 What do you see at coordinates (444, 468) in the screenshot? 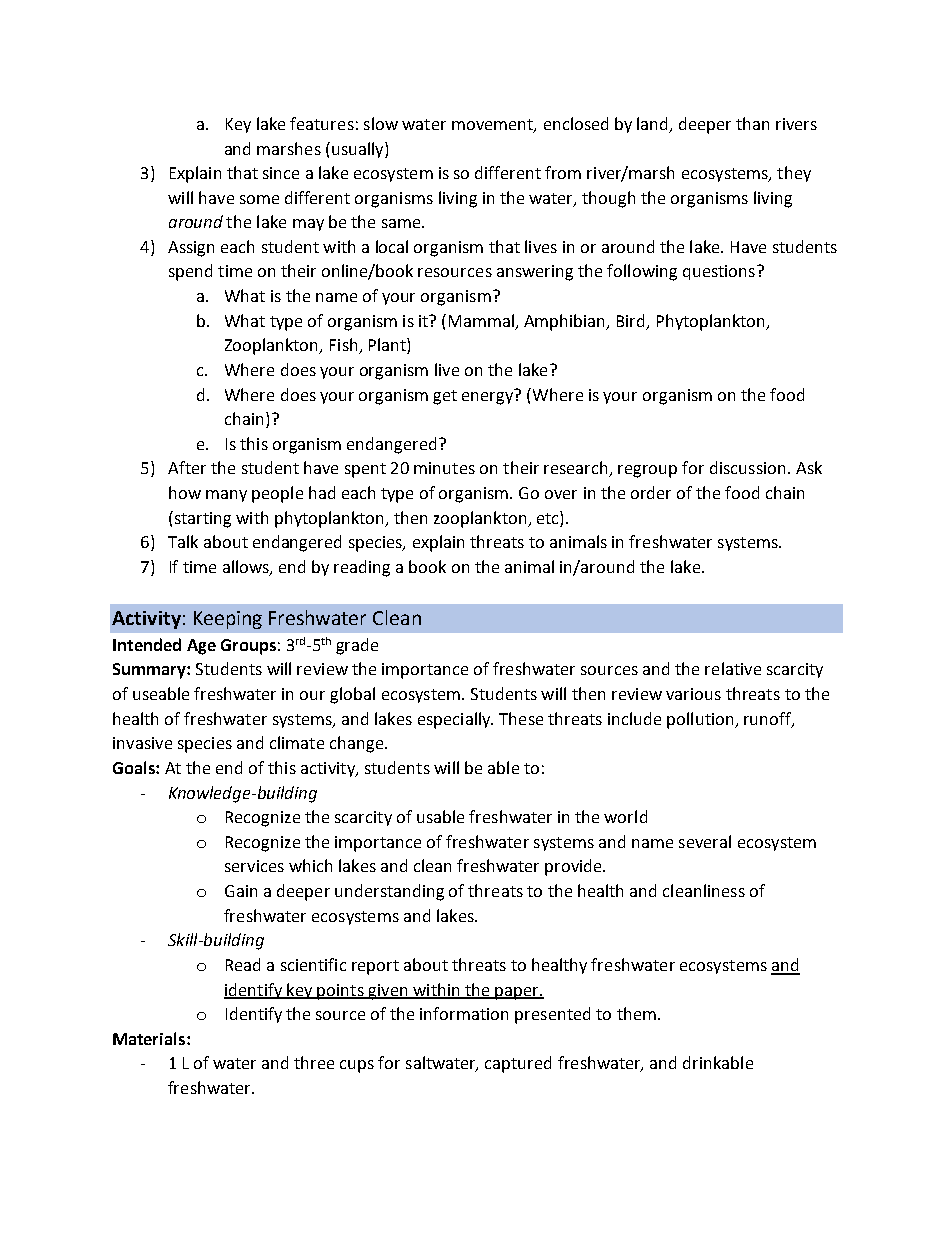
I see `minutes` at bounding box center [444, 468].
